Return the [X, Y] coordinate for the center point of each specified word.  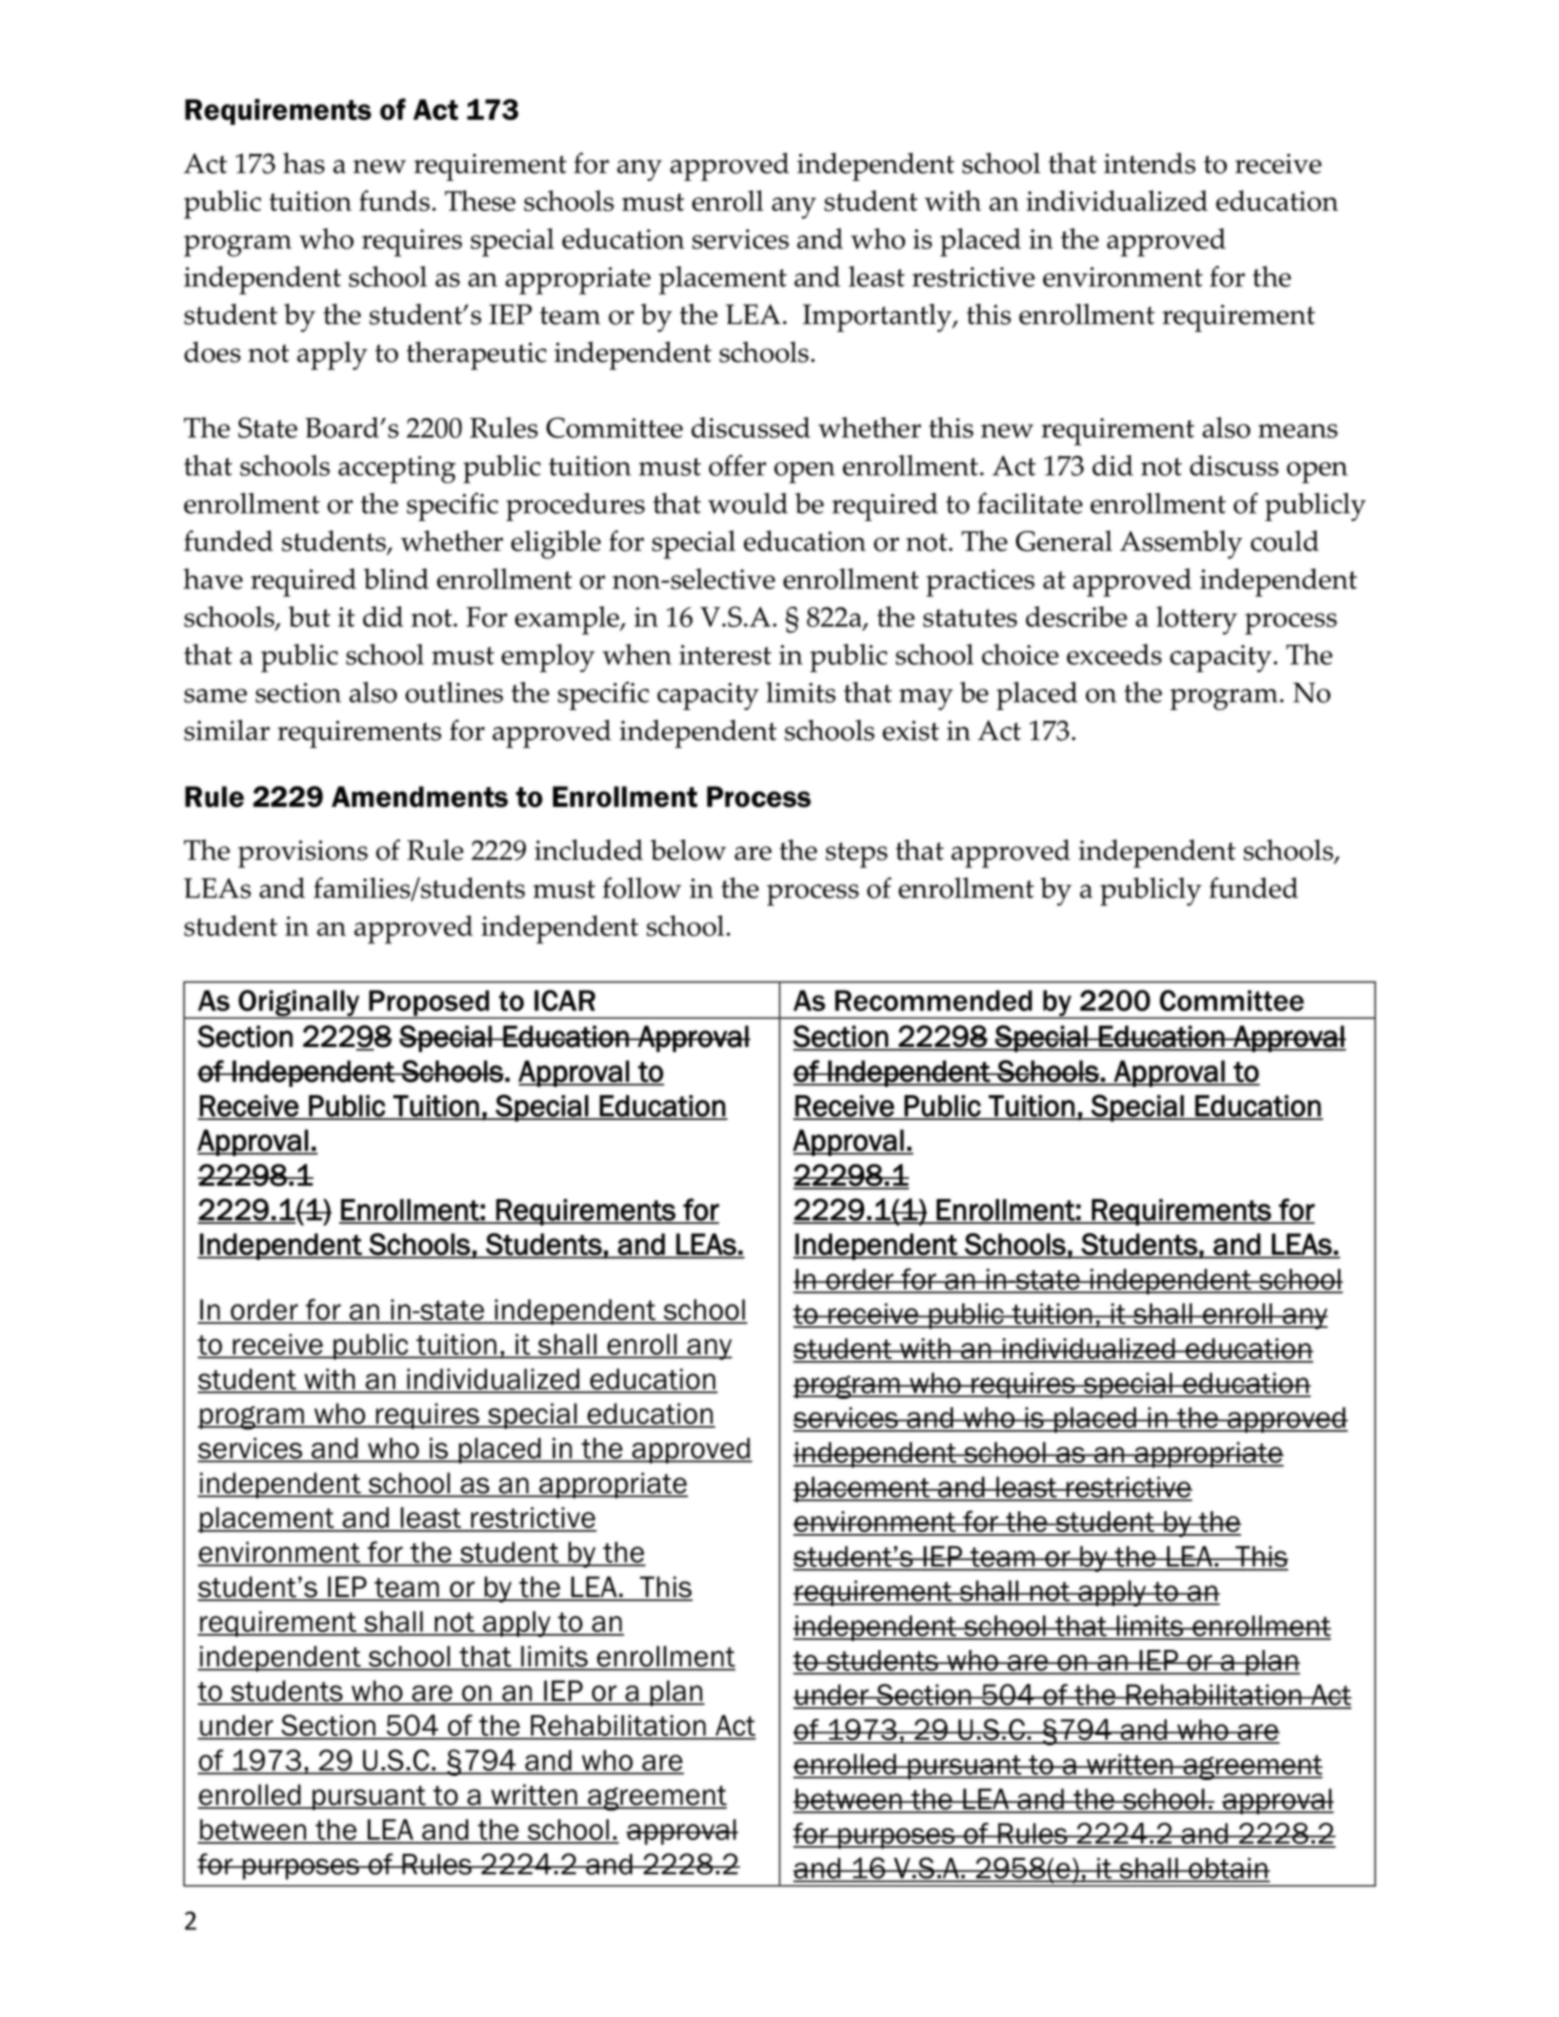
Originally [299, 1004]
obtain [1228, 1869]
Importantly [878, 317]
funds [394, 200]
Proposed [429, 1004]
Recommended [933, 1000]
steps [857, 855]
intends [1150, 163]
